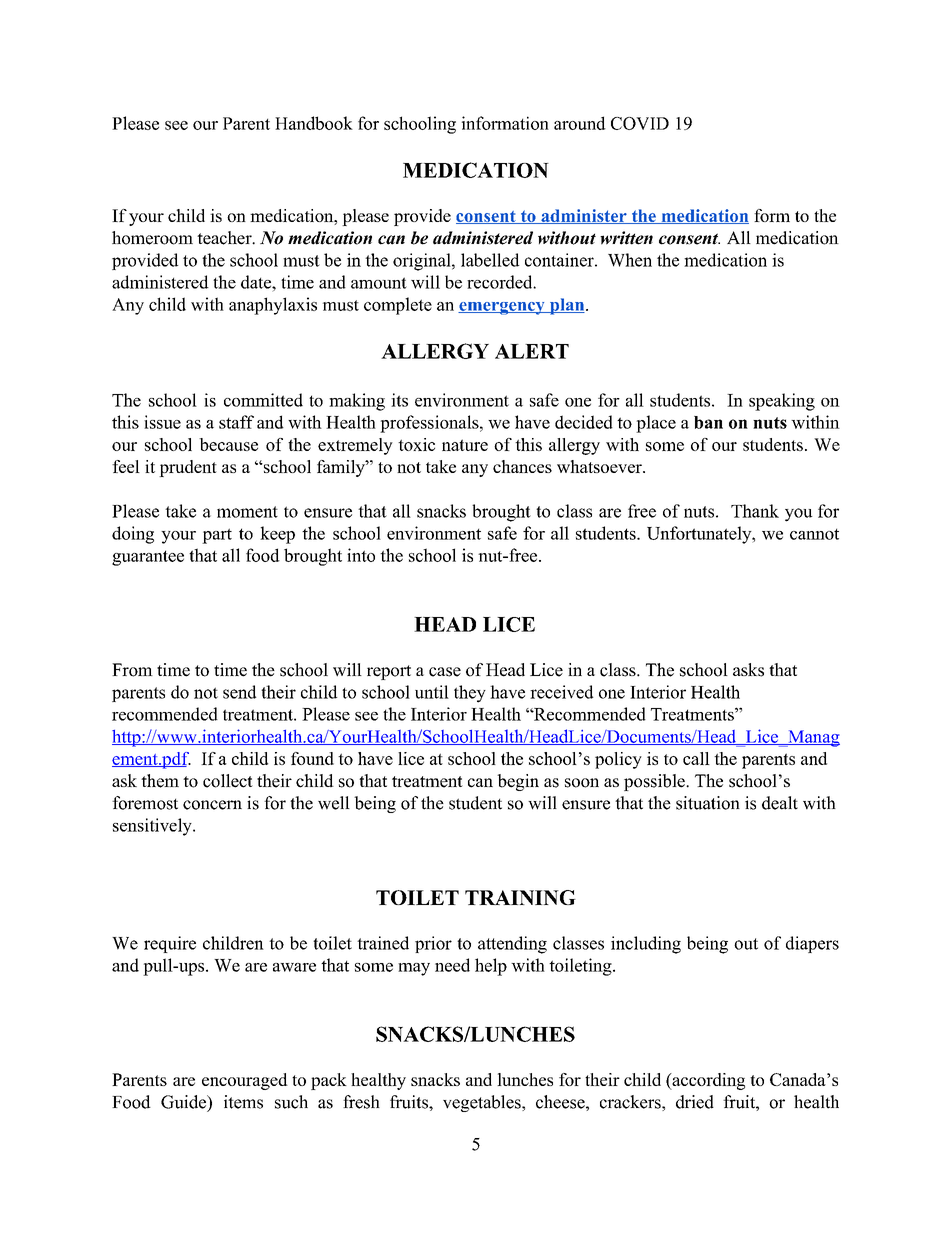  I want to click on Handbook, so click(314, 123).
